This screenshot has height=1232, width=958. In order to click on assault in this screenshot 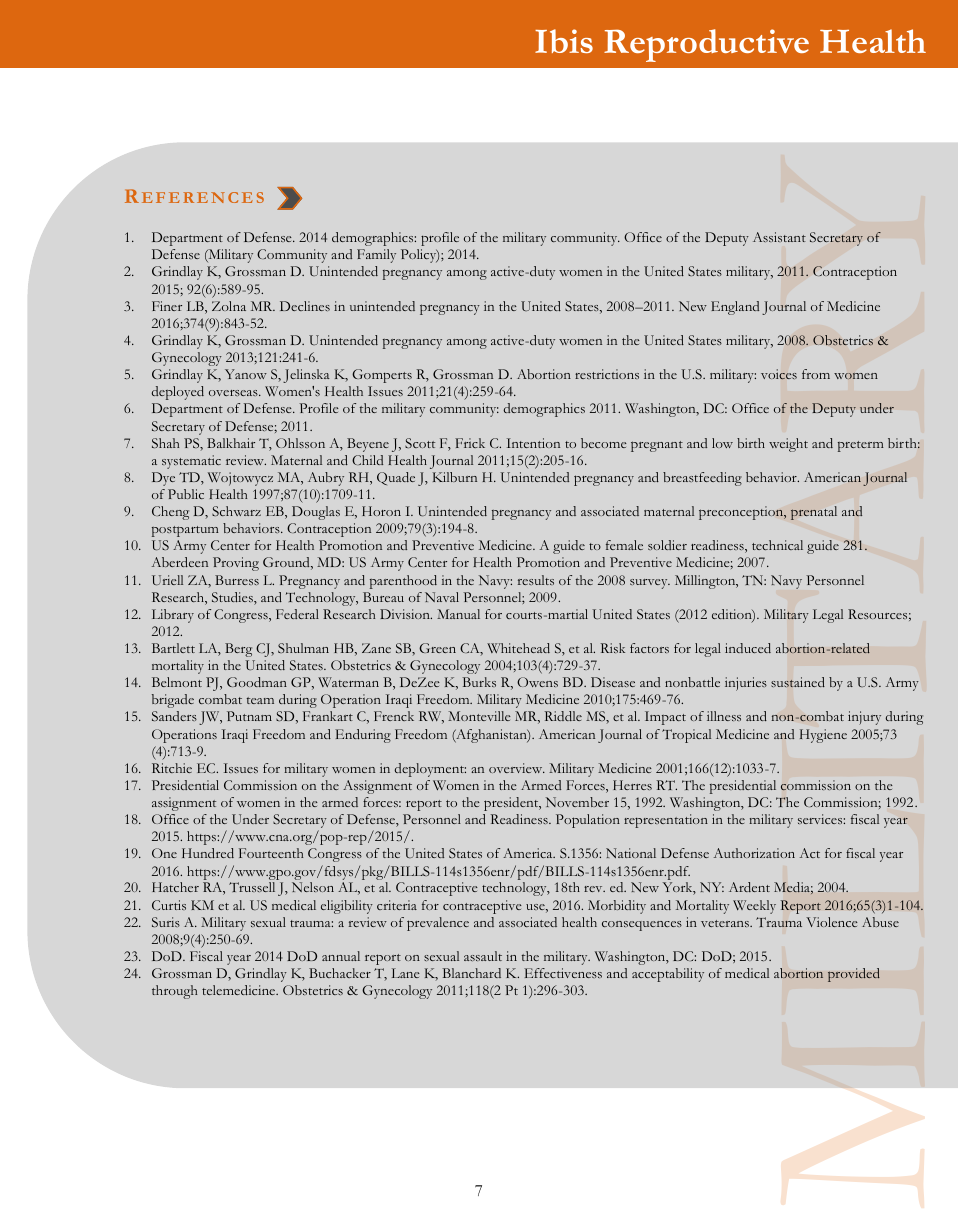, I will do `click(483, 956)`.
